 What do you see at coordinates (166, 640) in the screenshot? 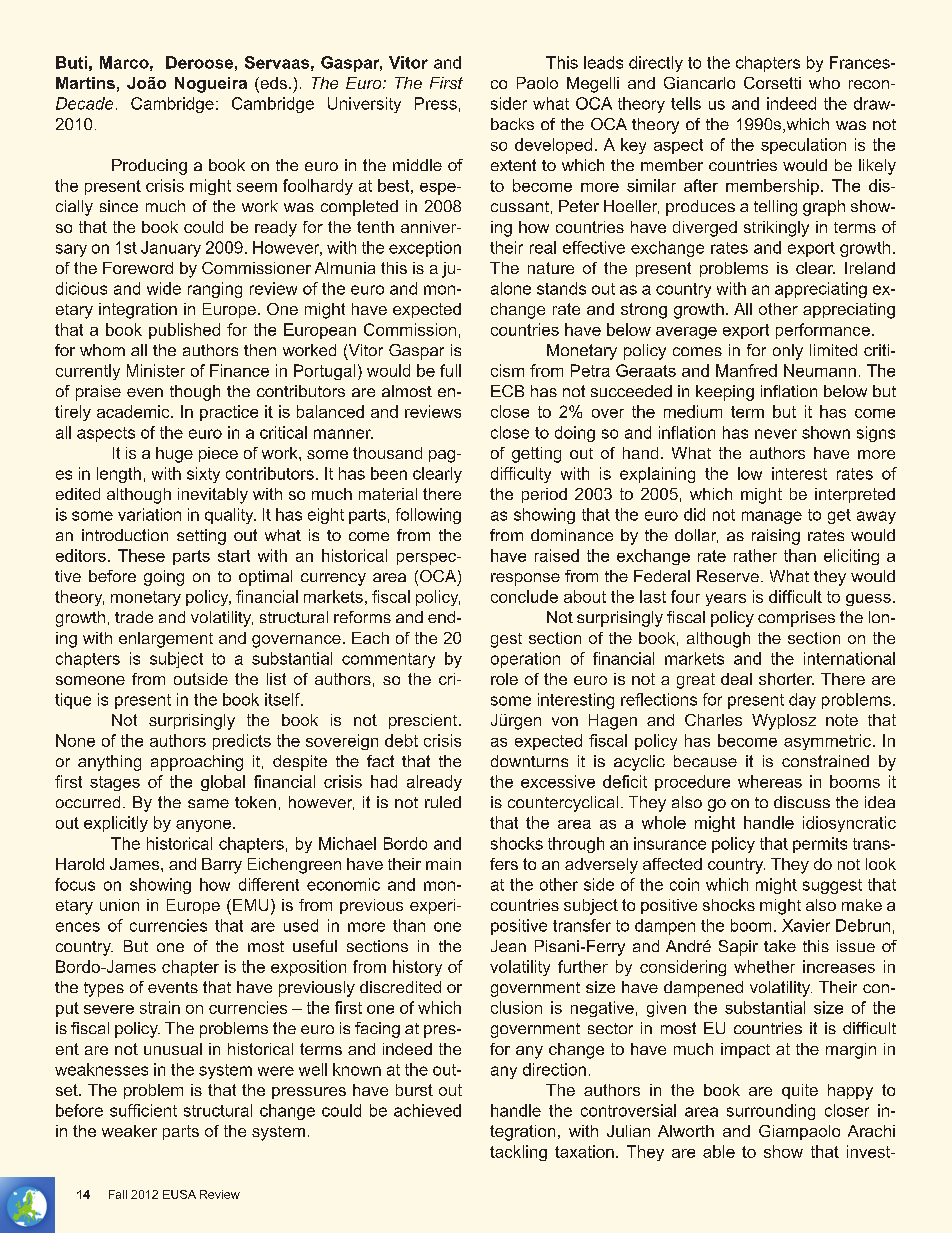
I see `enlargement` at bounding box center [166, 640].
